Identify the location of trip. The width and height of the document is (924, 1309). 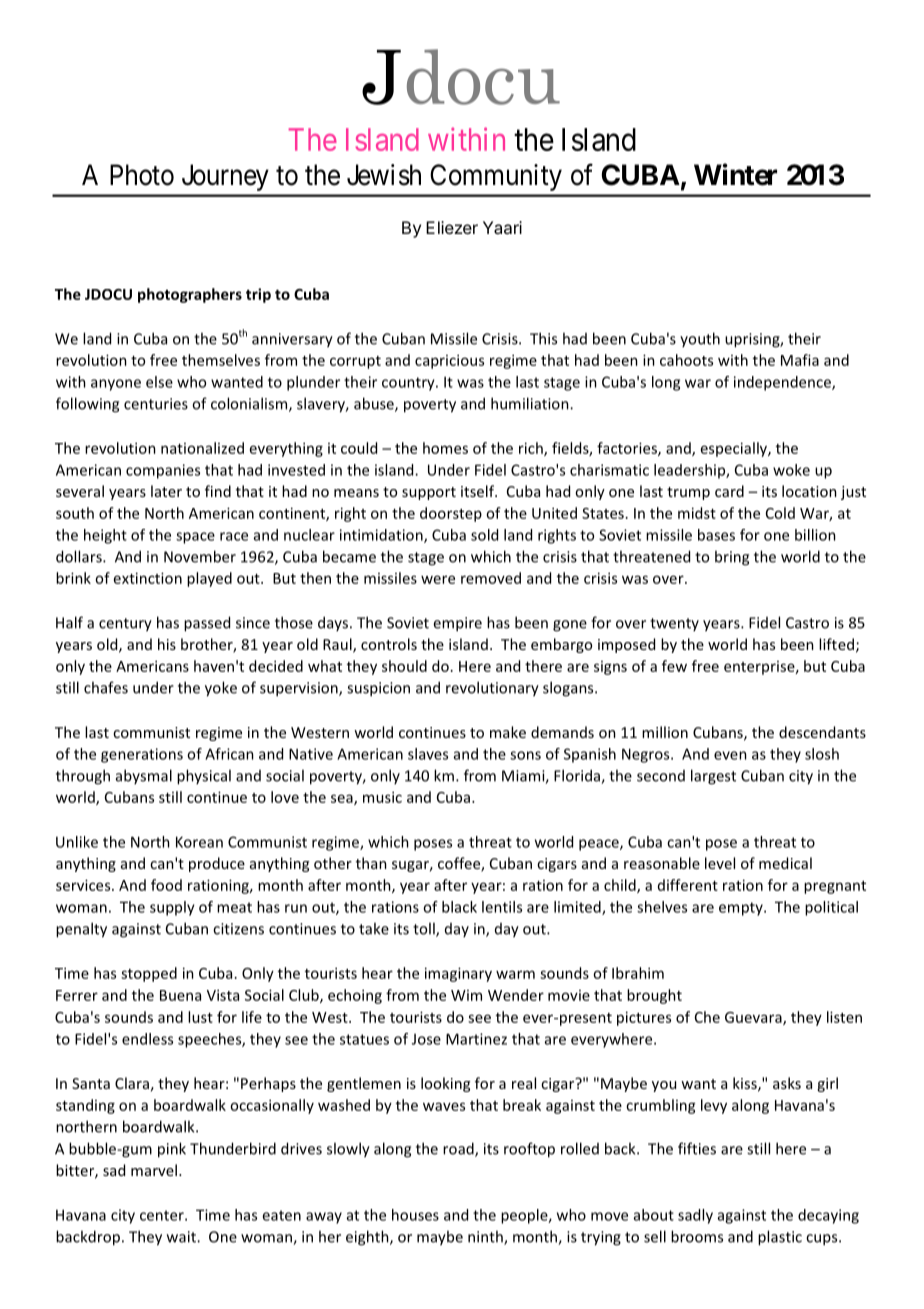
(258, 295).
